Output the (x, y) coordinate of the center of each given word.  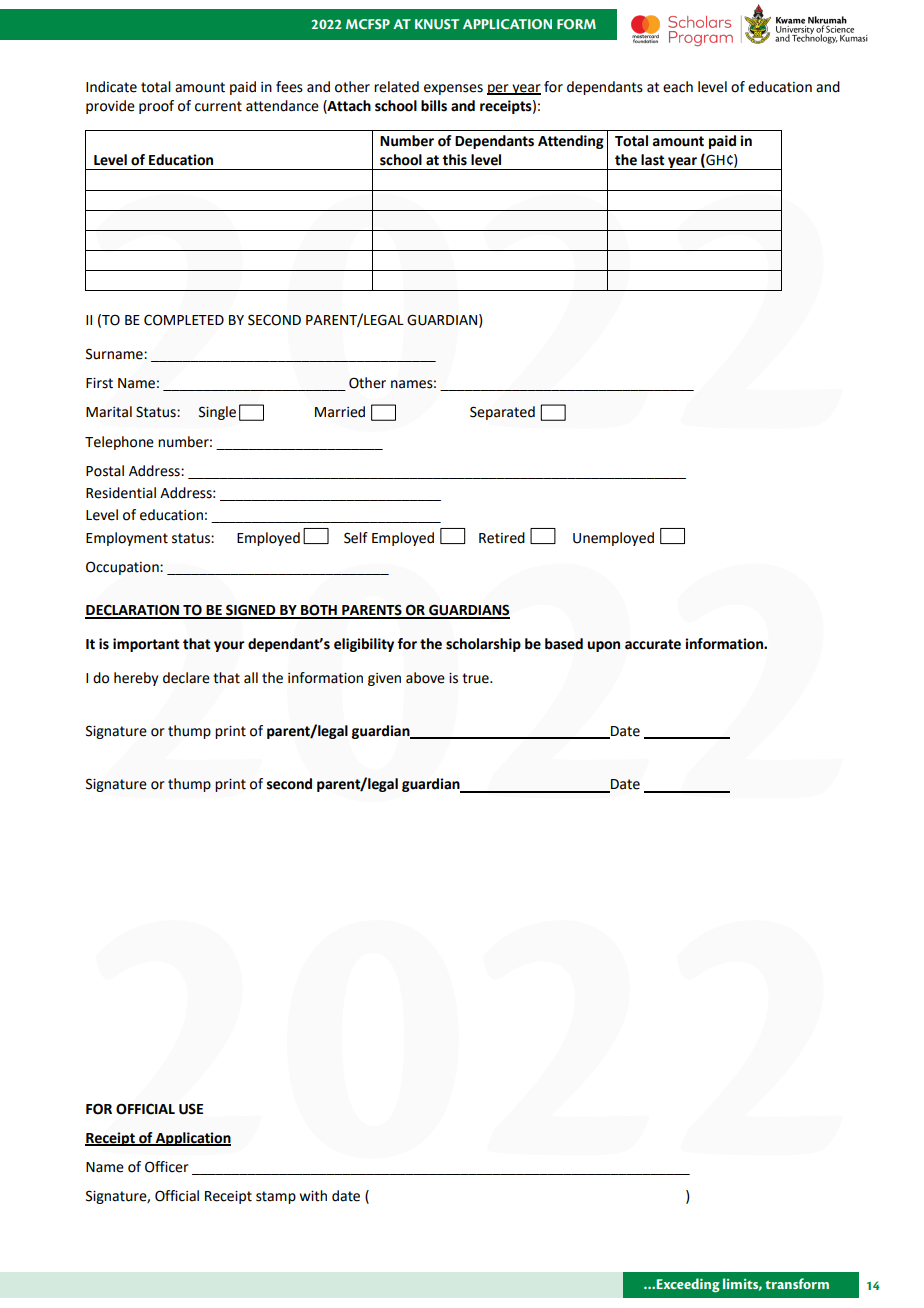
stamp (276, 1197)
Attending (571, 142)
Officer (167, 1167)
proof (156, 107)
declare (186, 678)
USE (191, 1109)
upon (604, 646)
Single (217, 413)
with (313, 1196)
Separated (502, 413)
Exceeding (687, 1285)
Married (340, 412)
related (396, 87)
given (384, 679)
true (476, 678)
